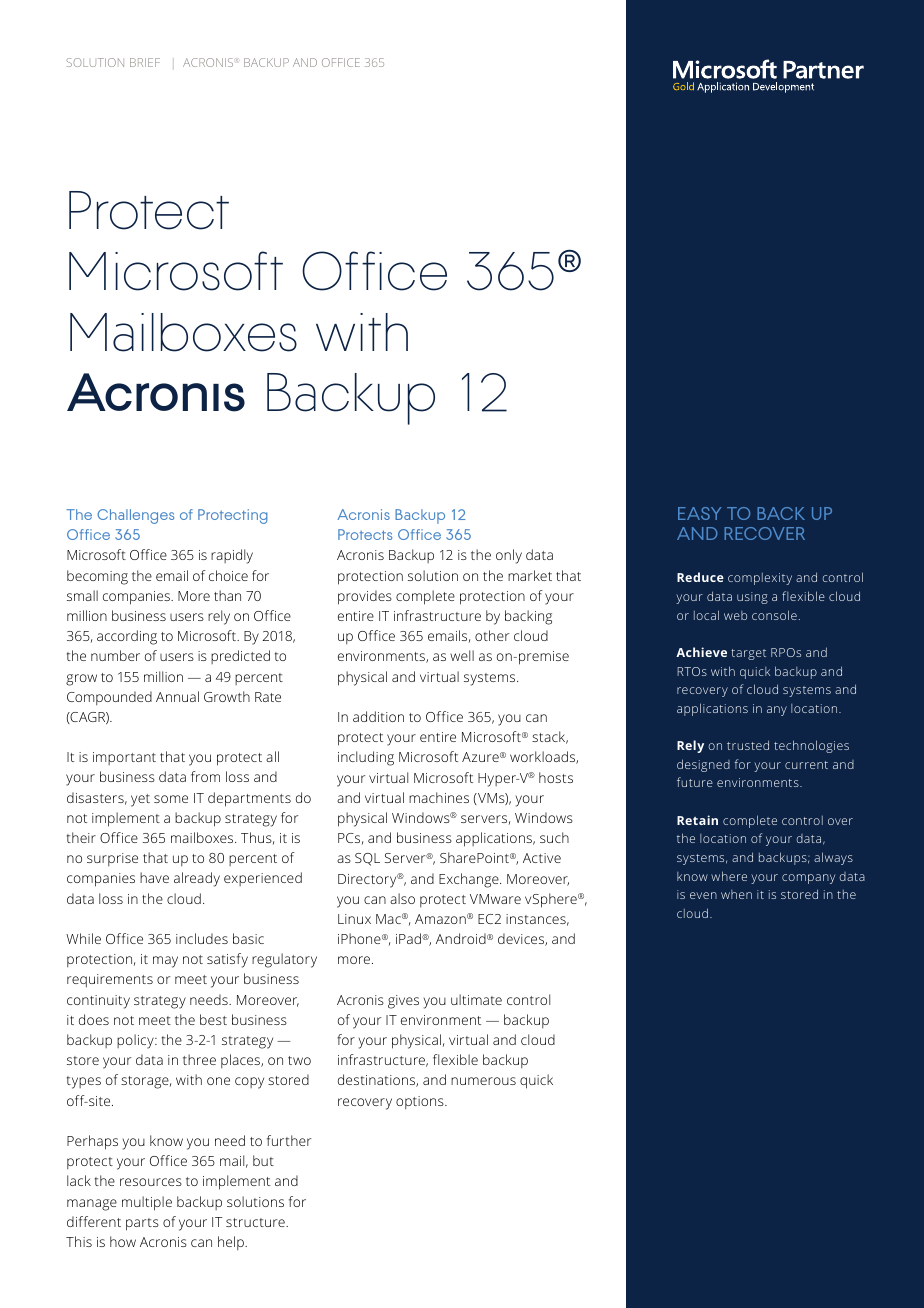  What do you see at coordinates (697, 820) in the screenshot?
I see `Retain` at bounding box center [697, 820].
